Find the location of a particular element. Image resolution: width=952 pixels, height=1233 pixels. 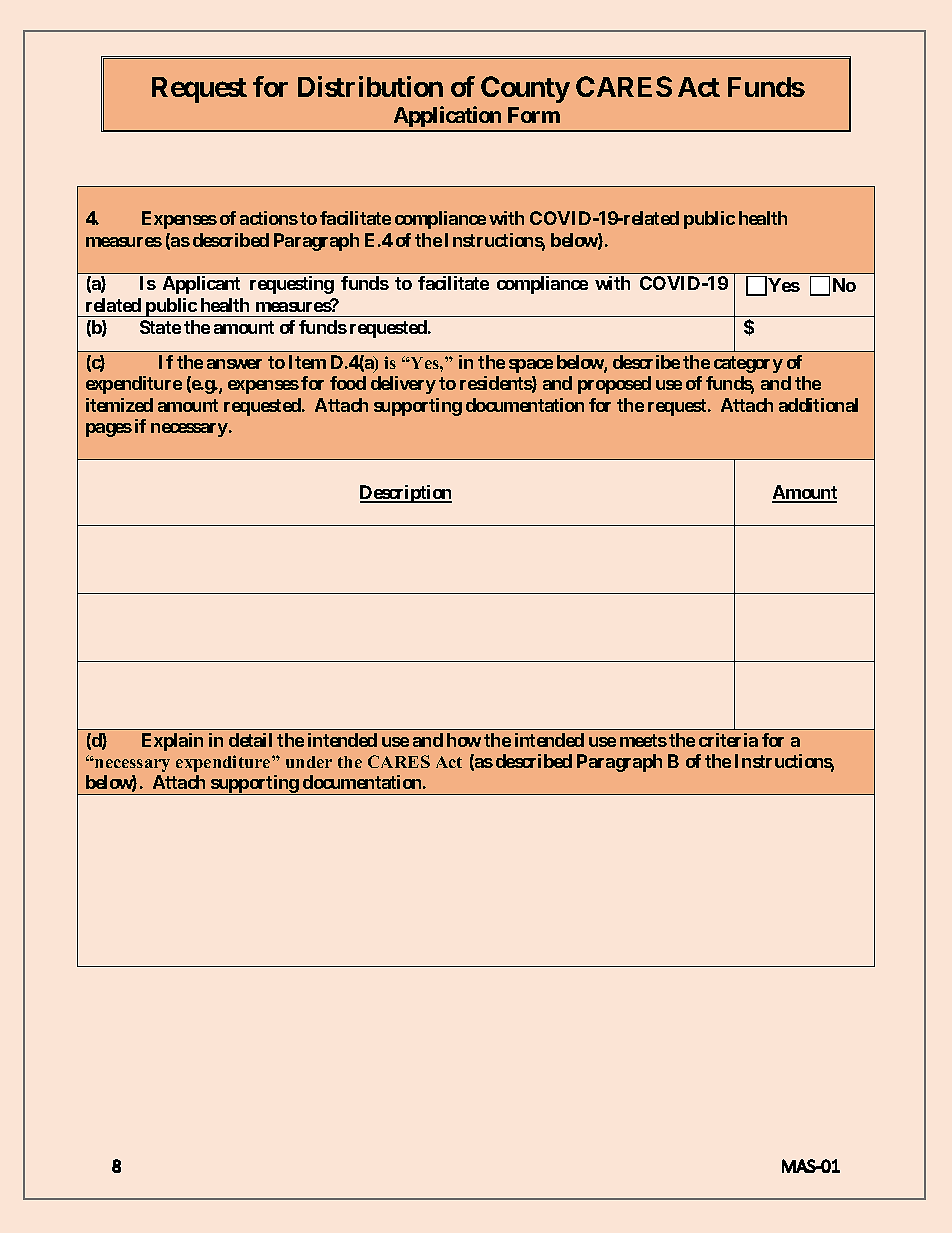

space is located at coordinates (531, 366).
